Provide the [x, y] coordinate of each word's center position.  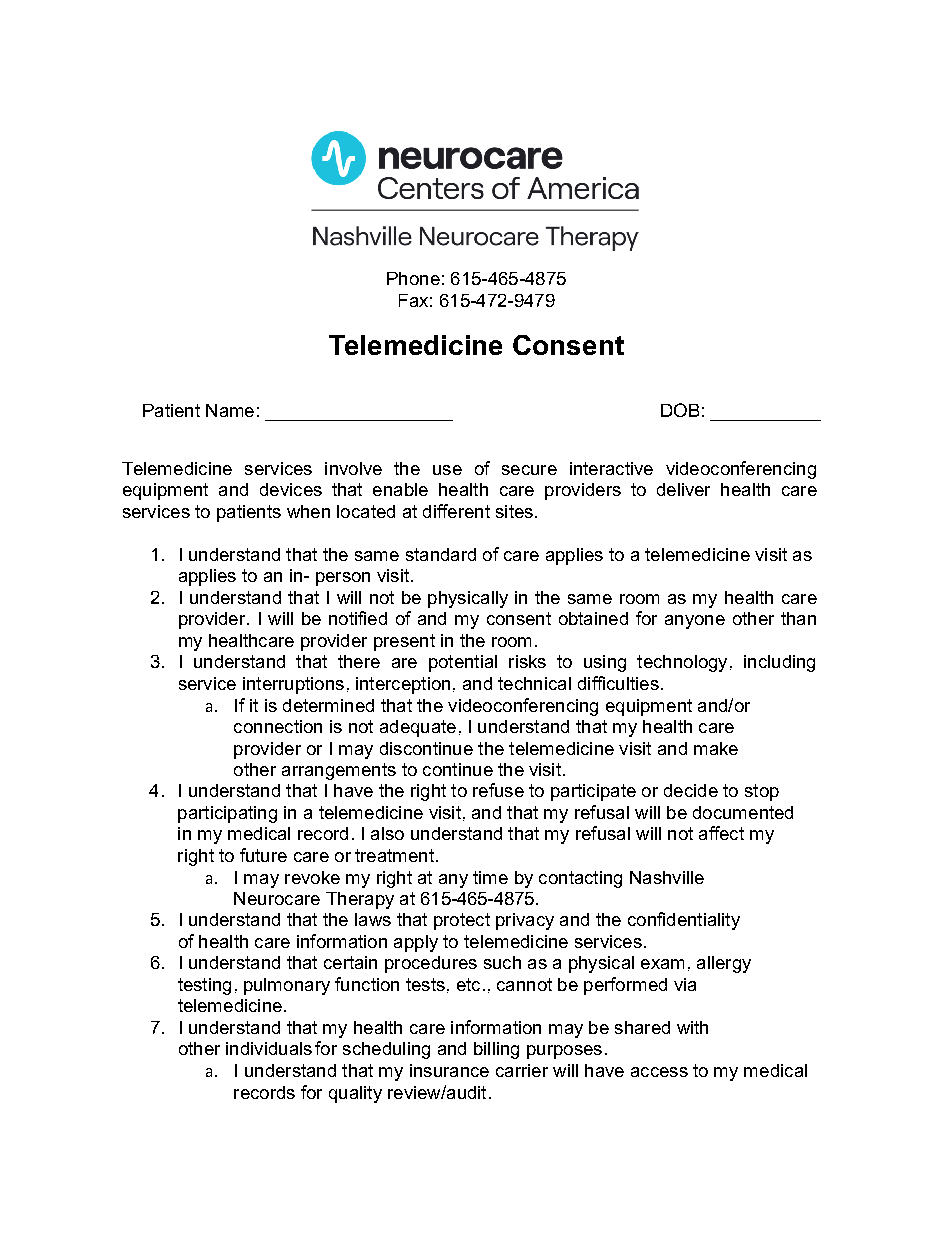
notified [358, 618]
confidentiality [684, 921]
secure [529, 470]
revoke [312, 877]
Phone [413, 278]
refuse [498, 790]
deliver [683, 489]
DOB [680, 410]
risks [527, 661]
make [716, 748]
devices [291, 489]
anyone [695, 622]
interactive [611, 468]
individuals [269, 1048]
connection [278, 726]
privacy [525, 921]
